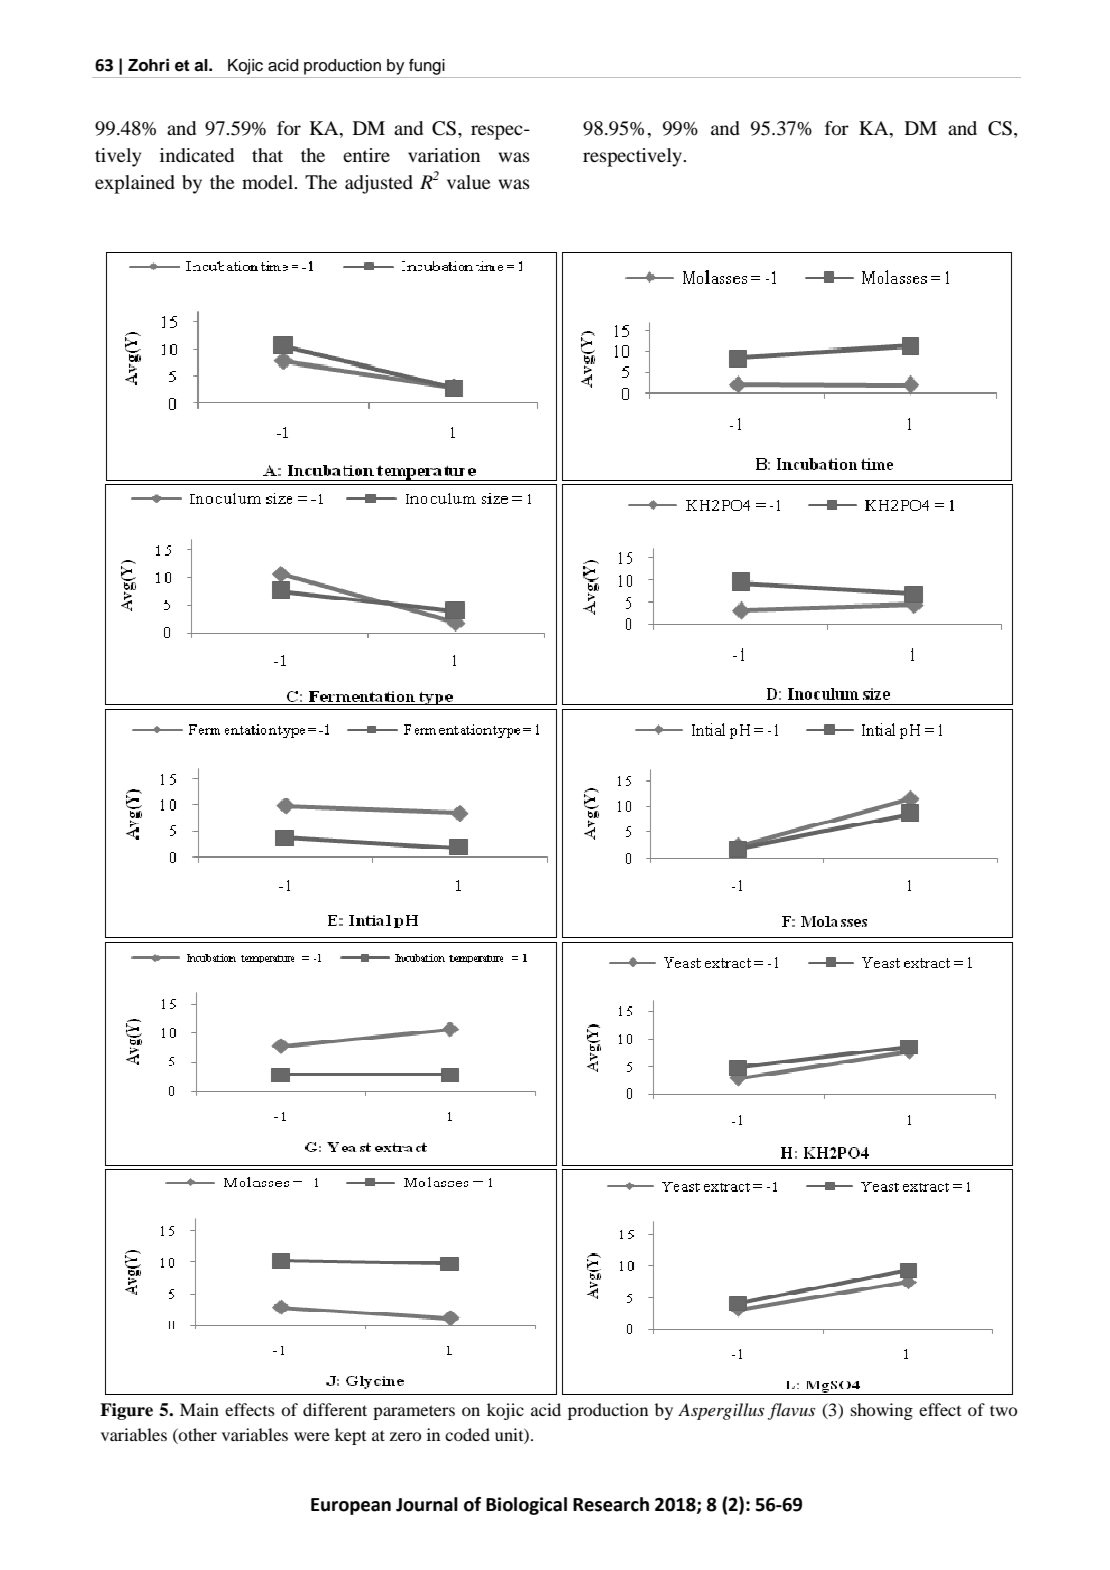 This image has height=1570, width=1110. Describe the element at coordinates (444, 155) in the image. I see `variation` at that location.
